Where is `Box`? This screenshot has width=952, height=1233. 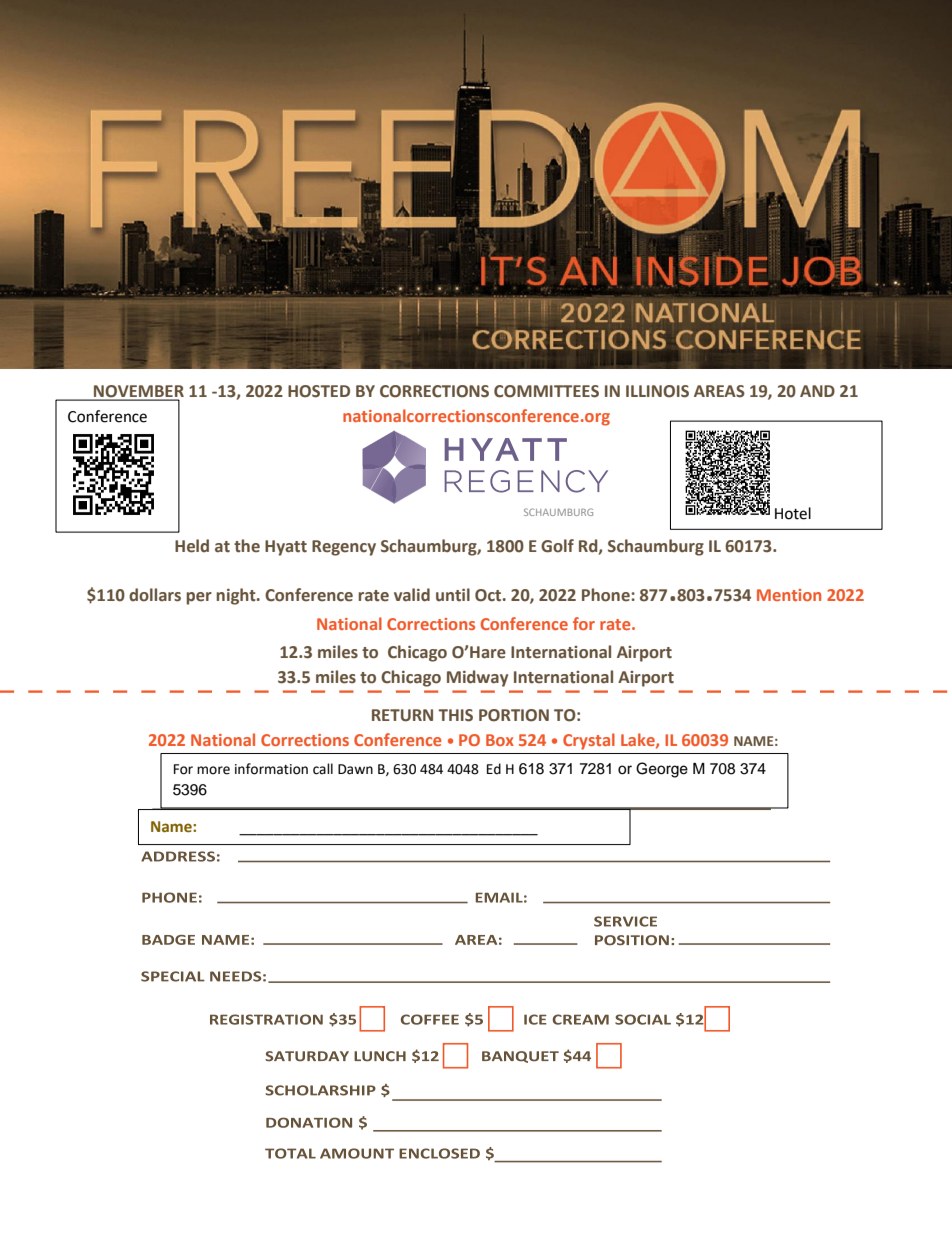
Box is located at coordinates (500, 740).
